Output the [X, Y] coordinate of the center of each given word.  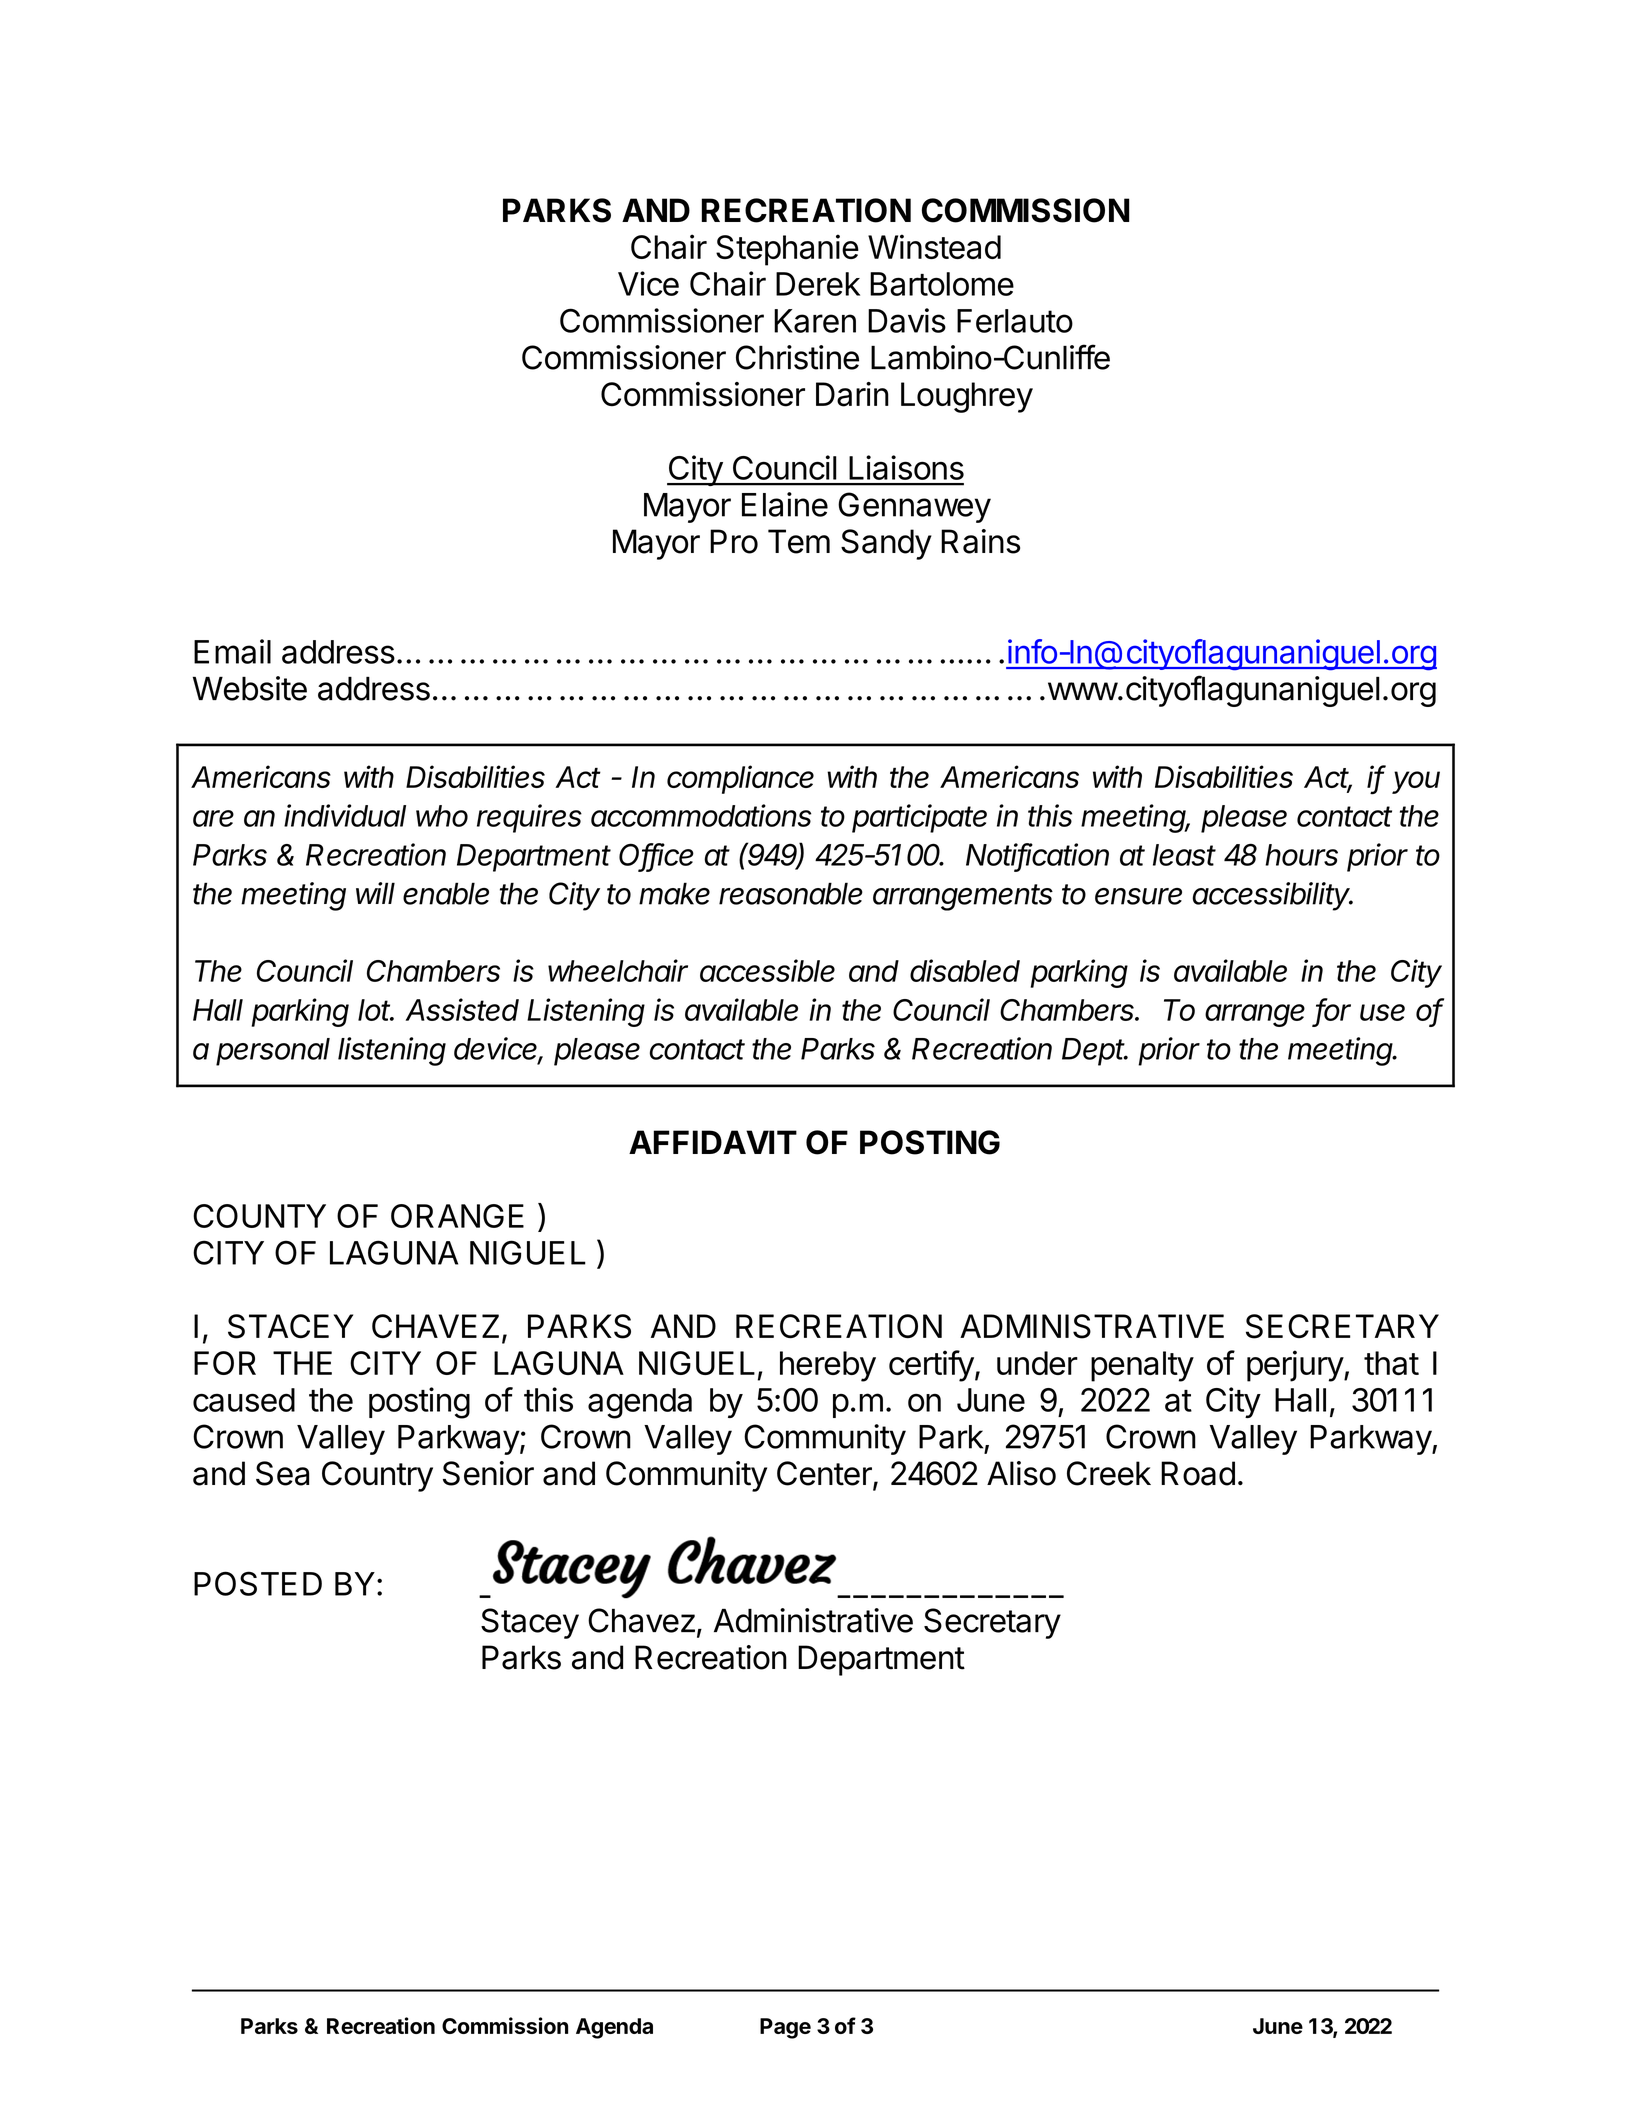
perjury [1296, 1366]
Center [825, 1474]
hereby [828, 1366]
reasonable [791, 893]
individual [345, 815]
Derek [818, 284]
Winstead [934, 246]
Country [377, 1476]
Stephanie [787, 250]
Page [785, 2028]
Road [1198, 1473]
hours [1301, 855]
